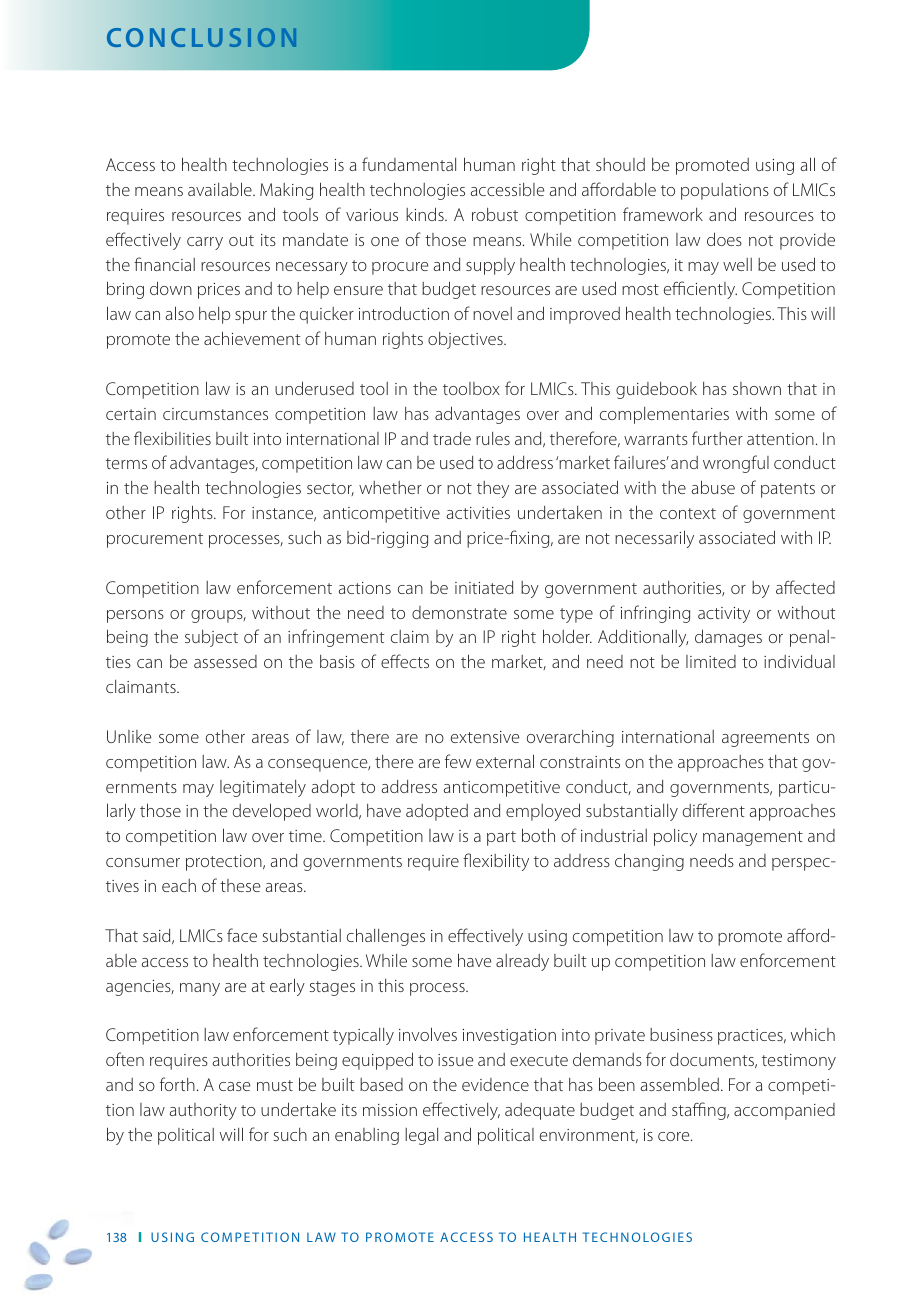  Describe the element at coordinates (522, 962) in the screenshot. I see `already` at that location.
